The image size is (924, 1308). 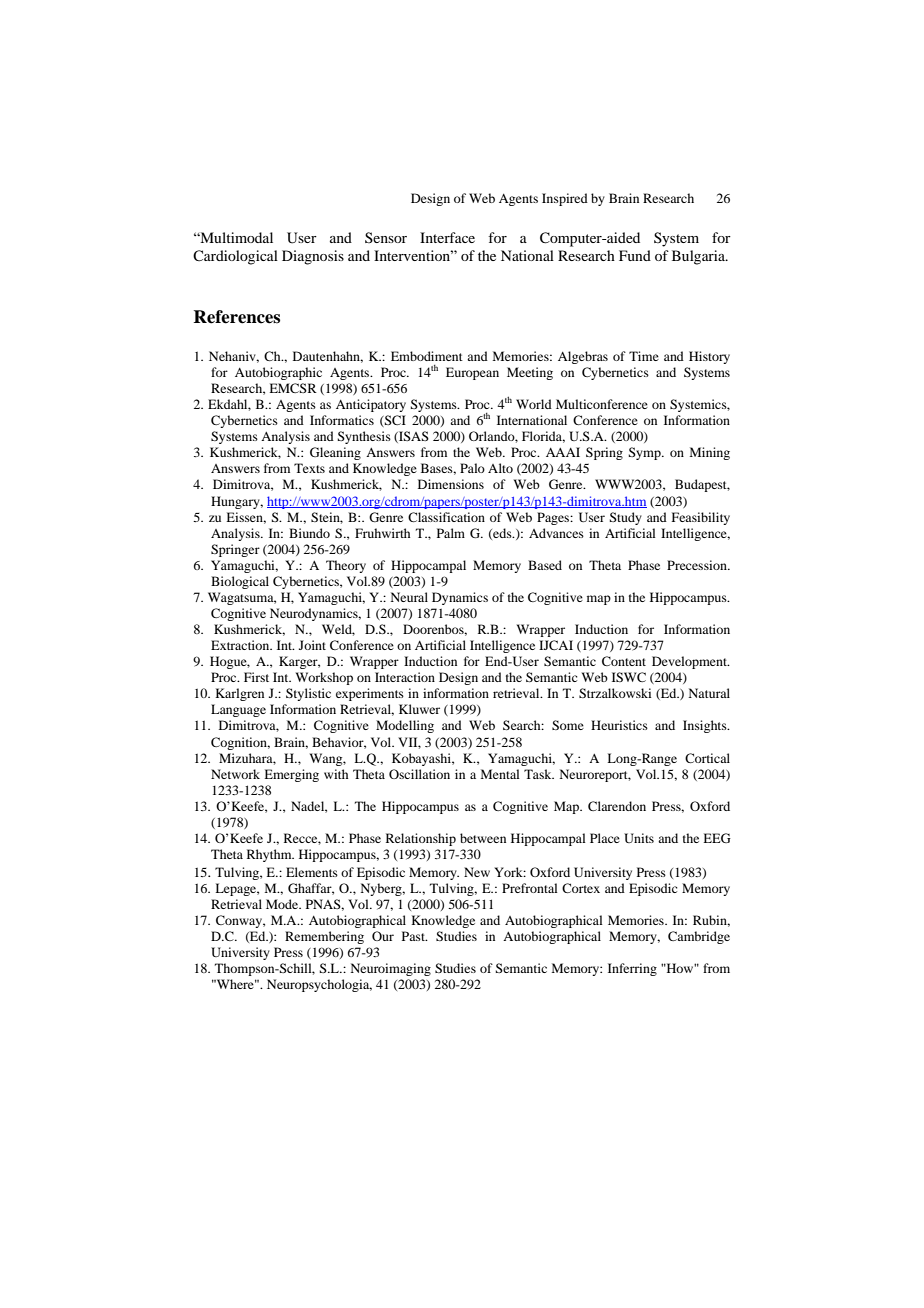 What do you see at coordinates (472, 373) in the screenshot?
I see `European` at bounding box center [472, 373].
